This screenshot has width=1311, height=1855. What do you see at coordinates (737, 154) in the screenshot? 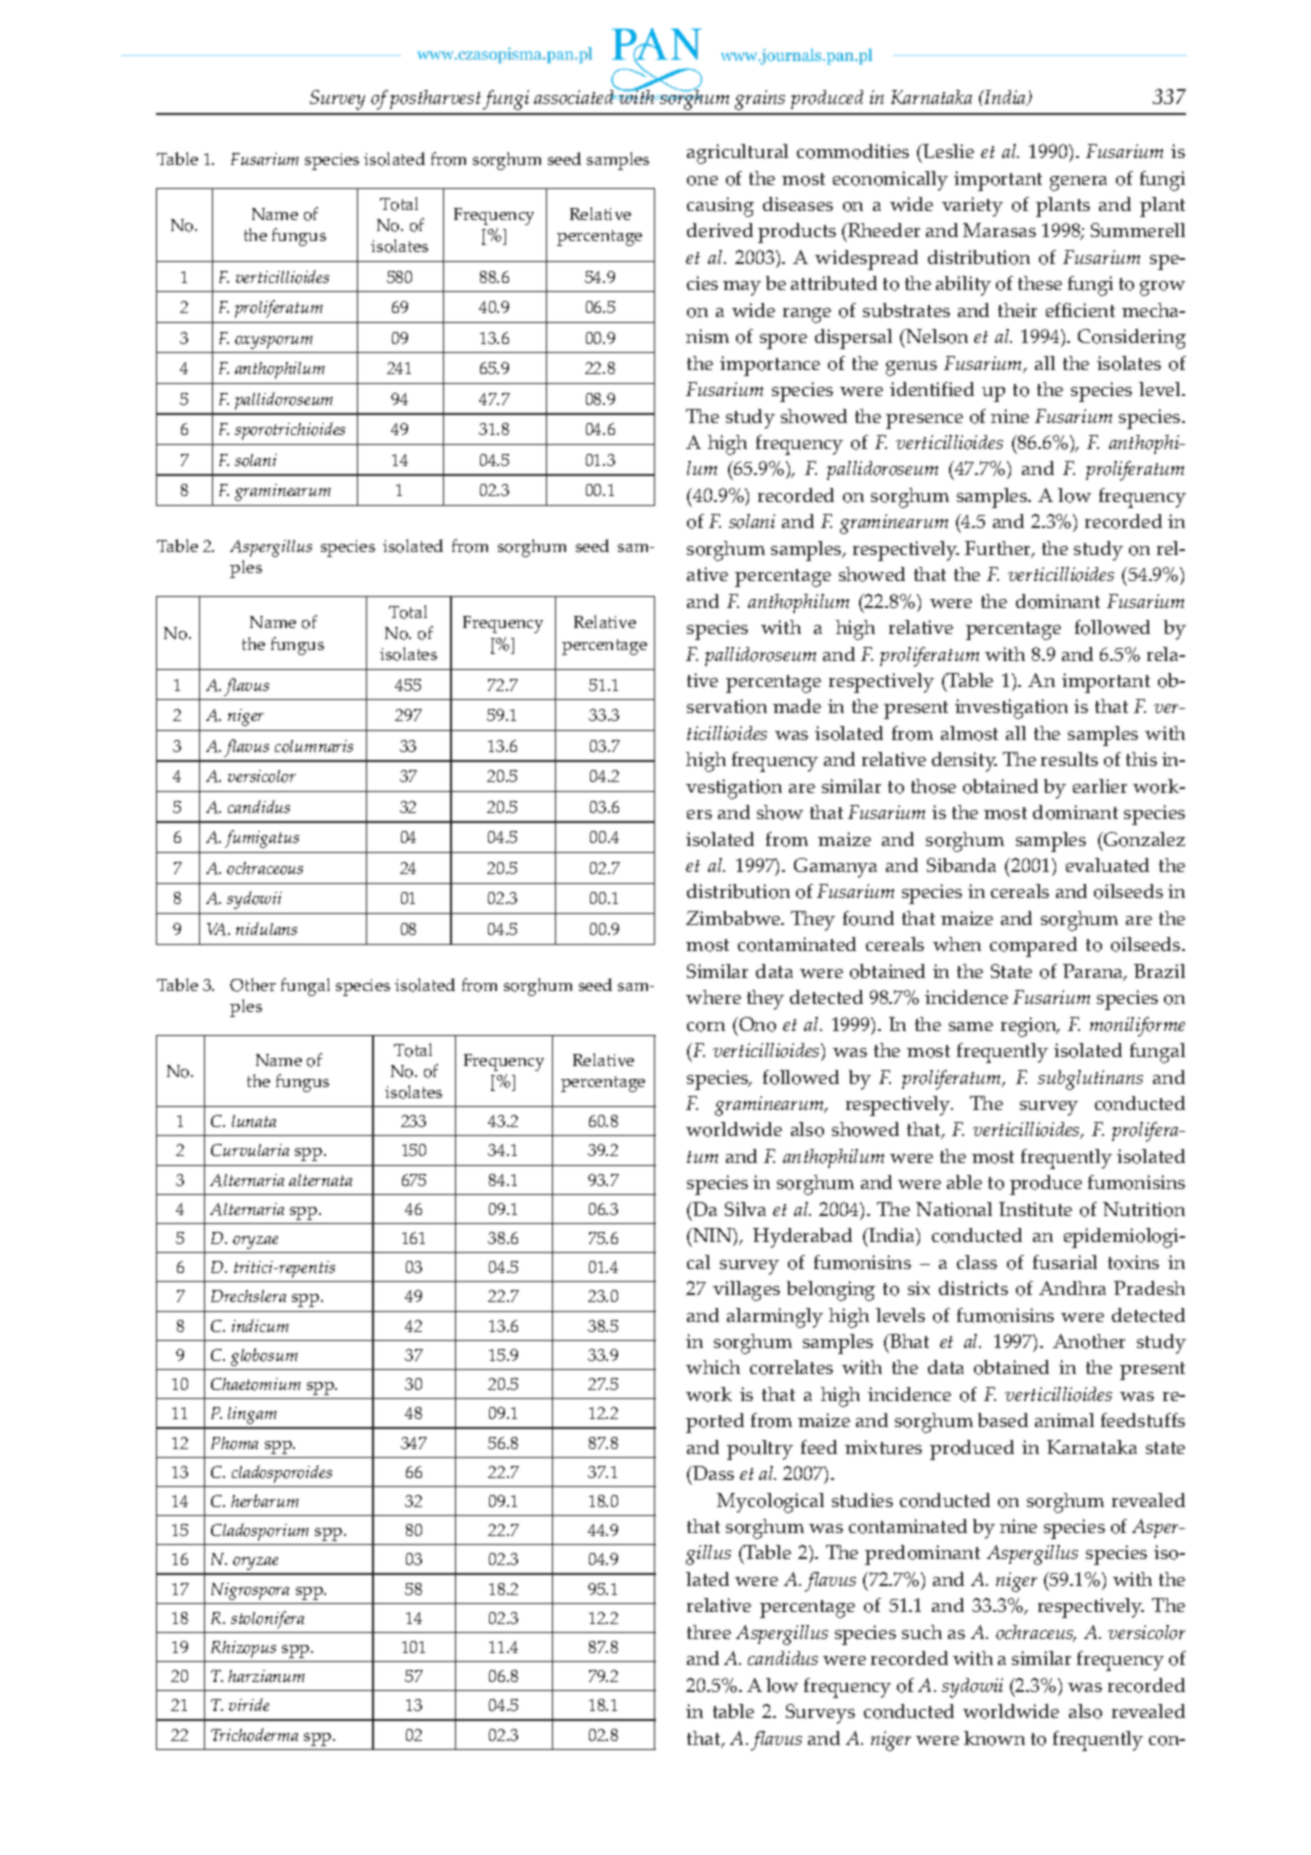
I see `agricultural` at bounding box center [737, 154].
